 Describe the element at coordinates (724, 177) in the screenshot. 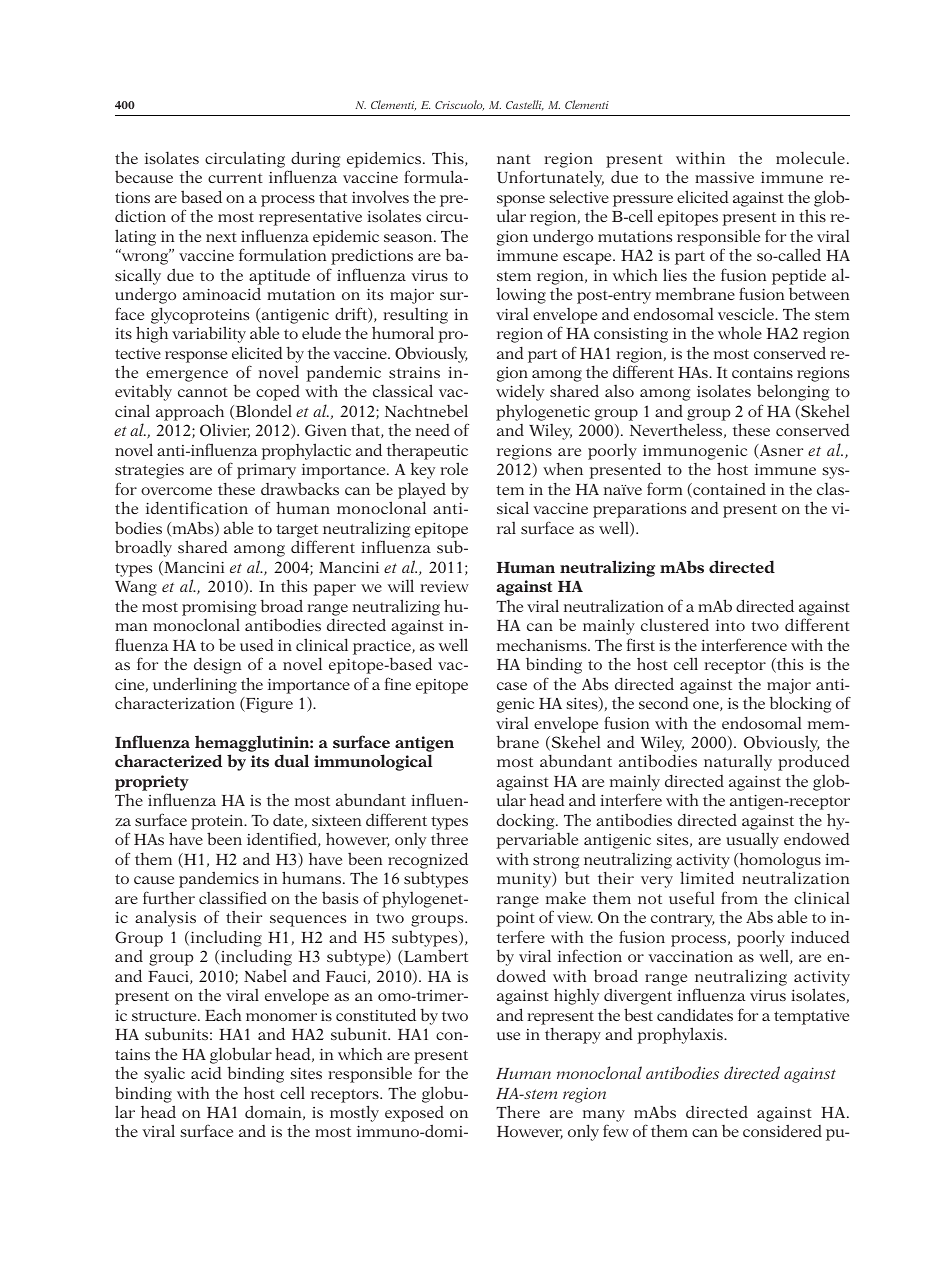

I see `massive` at that location.
